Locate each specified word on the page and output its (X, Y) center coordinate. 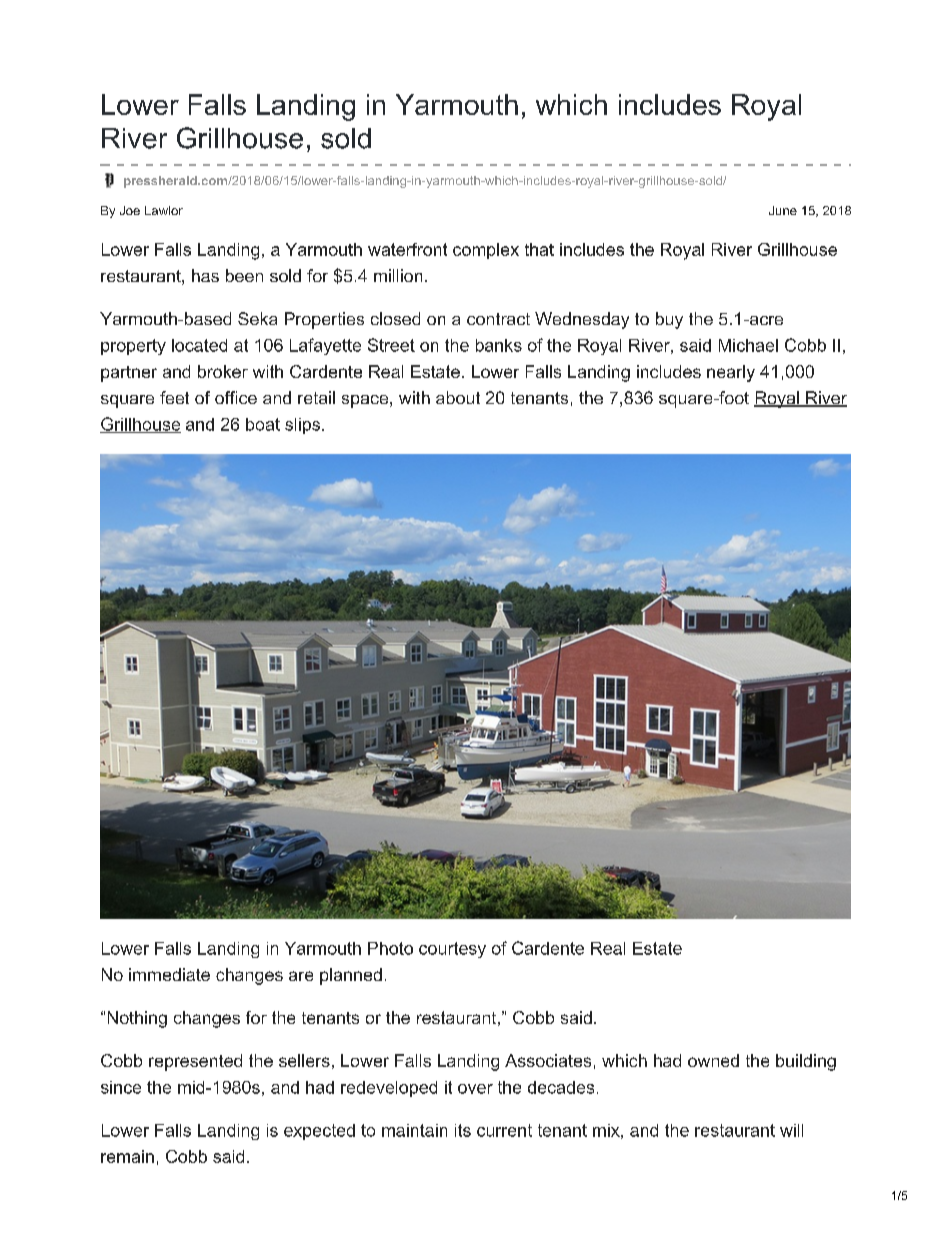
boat (263, 424)
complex (486, 251)
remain (127, 1156)
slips (302, 426)
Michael (748, 345)
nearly (731, 373)
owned (713, 1060)
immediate (169, 974)
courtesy (452, 950)
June (783, 210)
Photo (390, 948)
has (205, 275)
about (458, 397)
